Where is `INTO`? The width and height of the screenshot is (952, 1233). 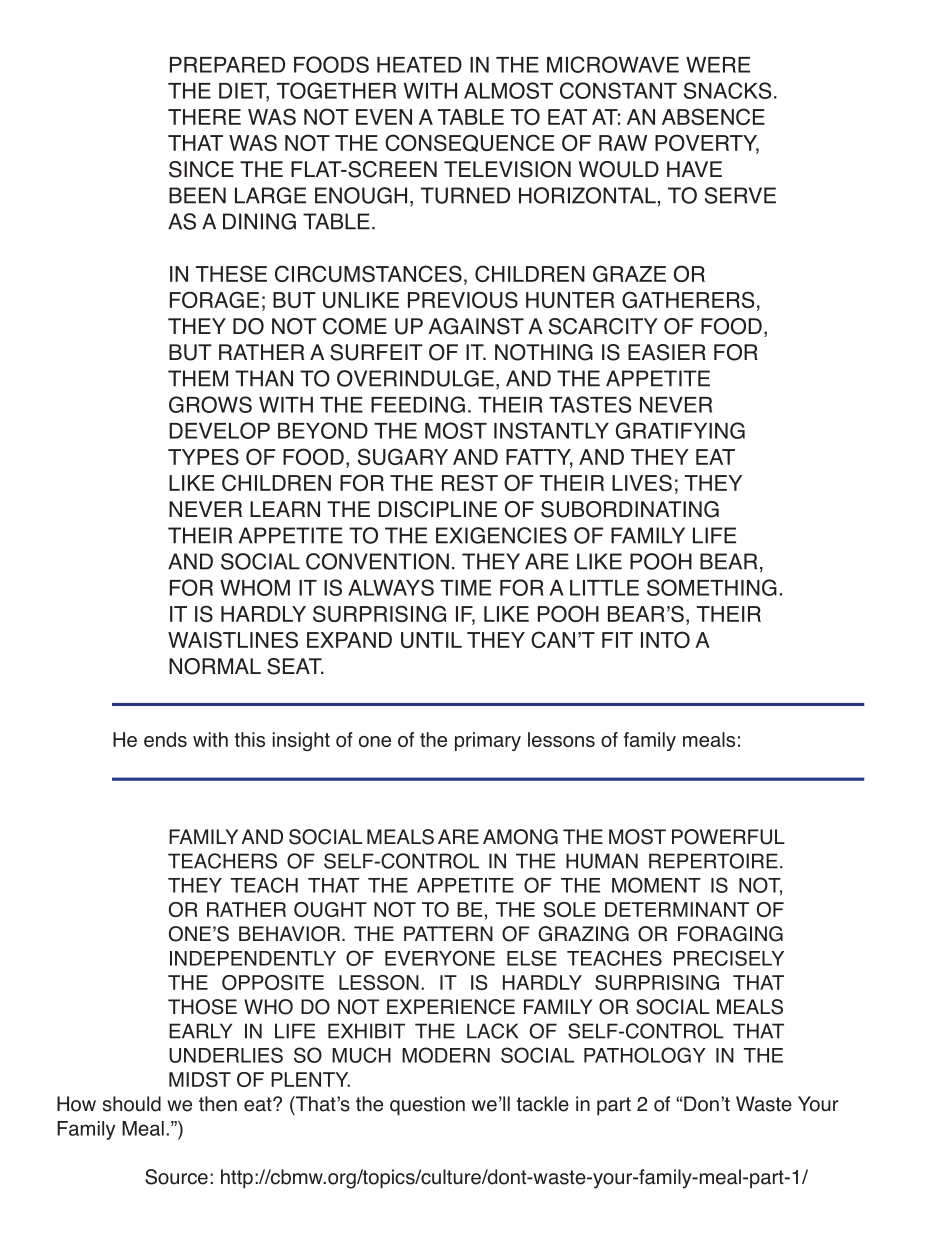 INTO is located at coordinates (665, 639).
